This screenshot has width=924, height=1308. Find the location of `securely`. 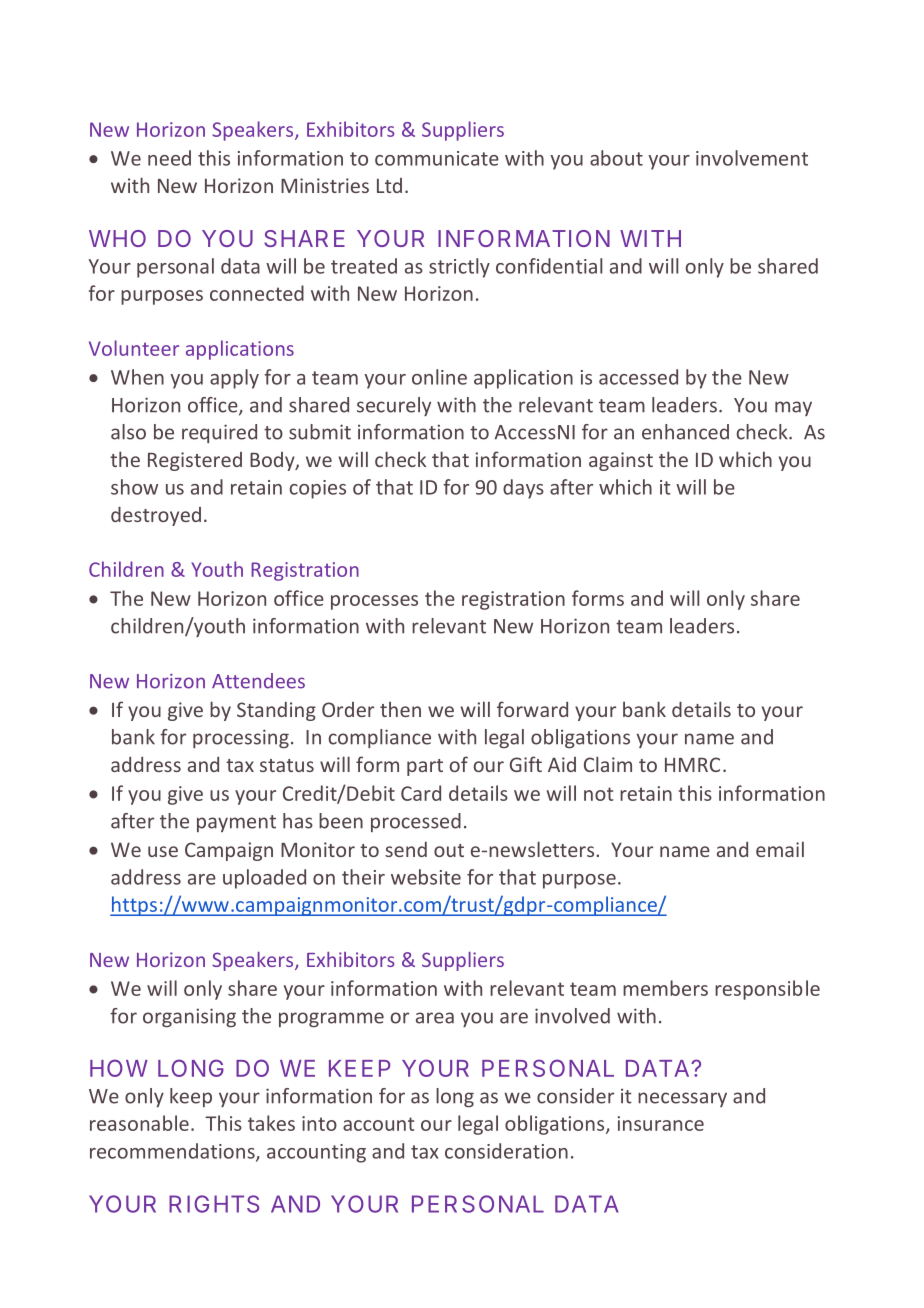

securely is located at coordinates (394, 406).
